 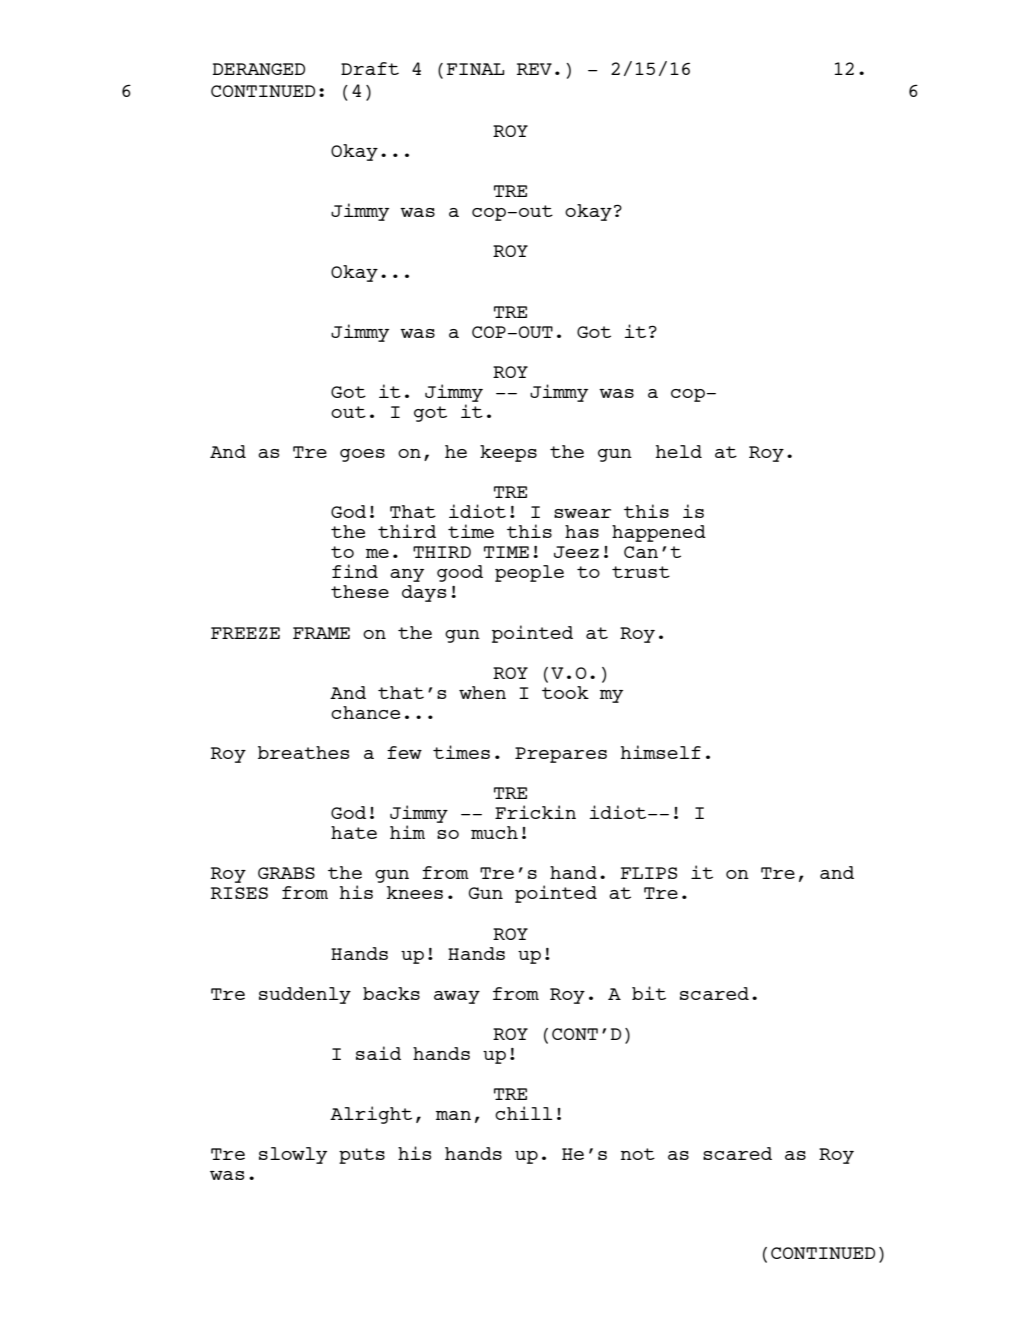 What do you see at coordinates (259, 69) in the screenshot?
I see `DERANGED` at bounding box center [259, 69].
